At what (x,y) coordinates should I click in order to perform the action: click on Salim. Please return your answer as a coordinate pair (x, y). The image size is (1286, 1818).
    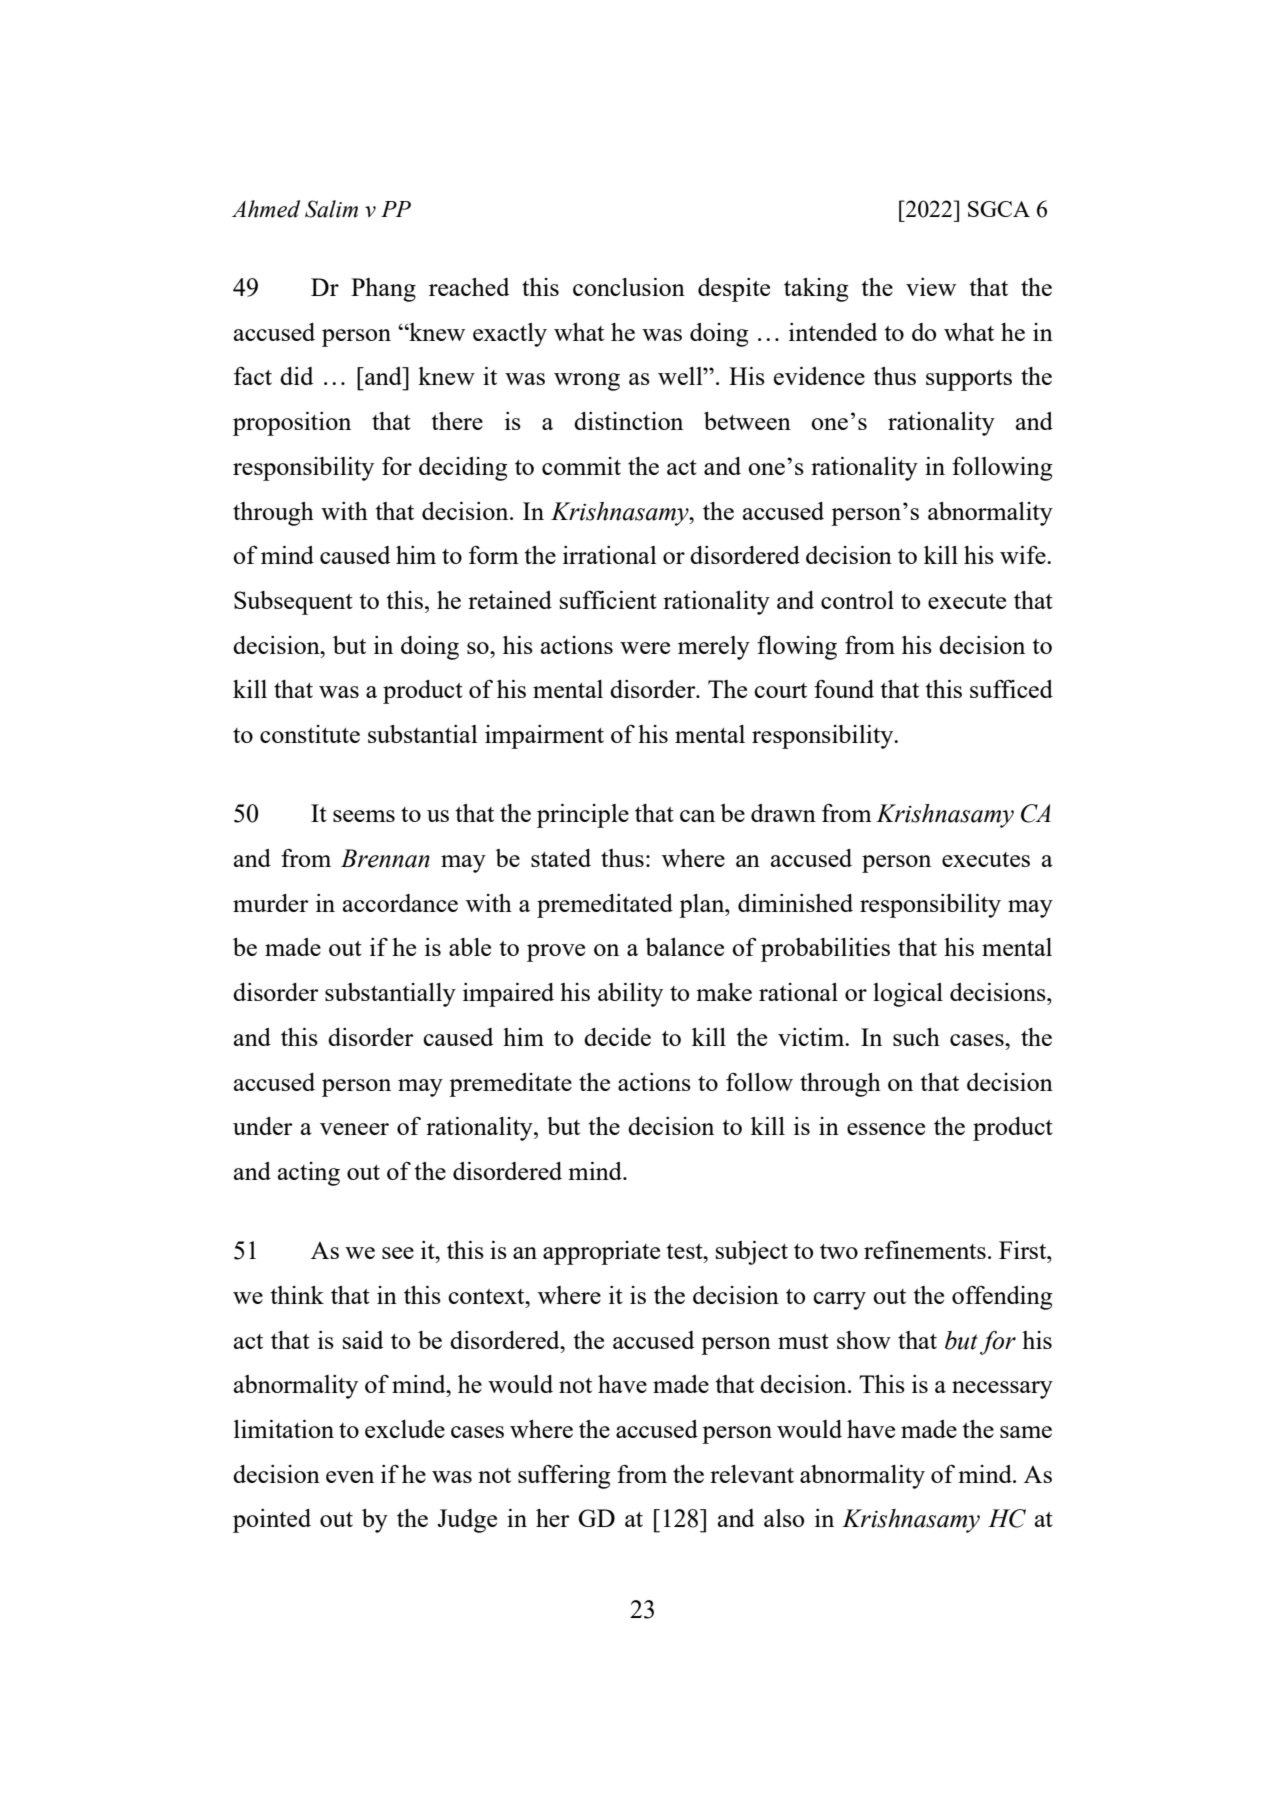
    Looking at the image, I should click on (331, 209).
